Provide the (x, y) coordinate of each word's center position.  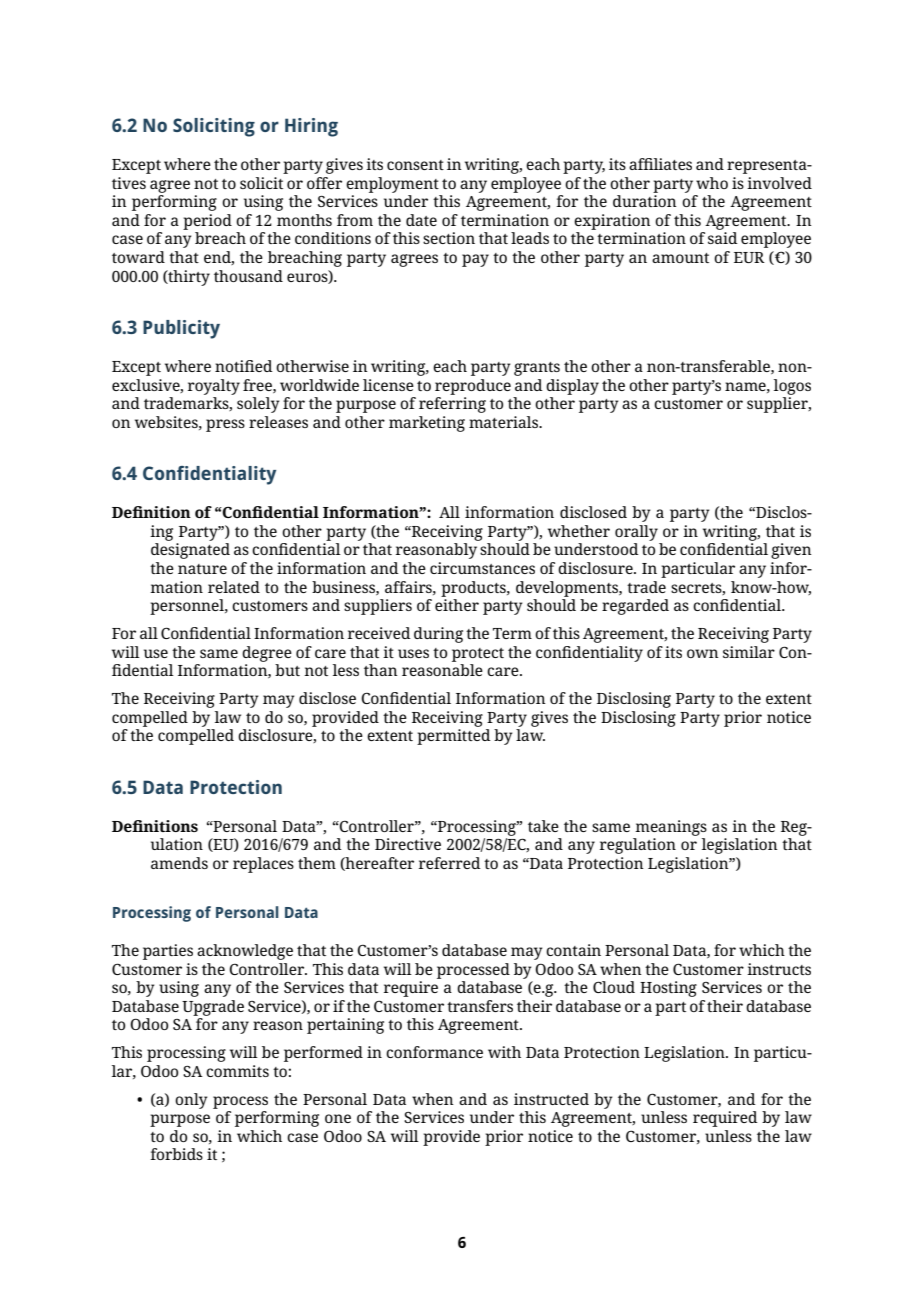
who (712, 183)
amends (179, 863)
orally (636, 533)
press (225, 425)
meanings (671, 828)
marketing (427, 424)
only (191, 1101)
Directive (408, 844)
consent (415, 165)
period (207, 222)
